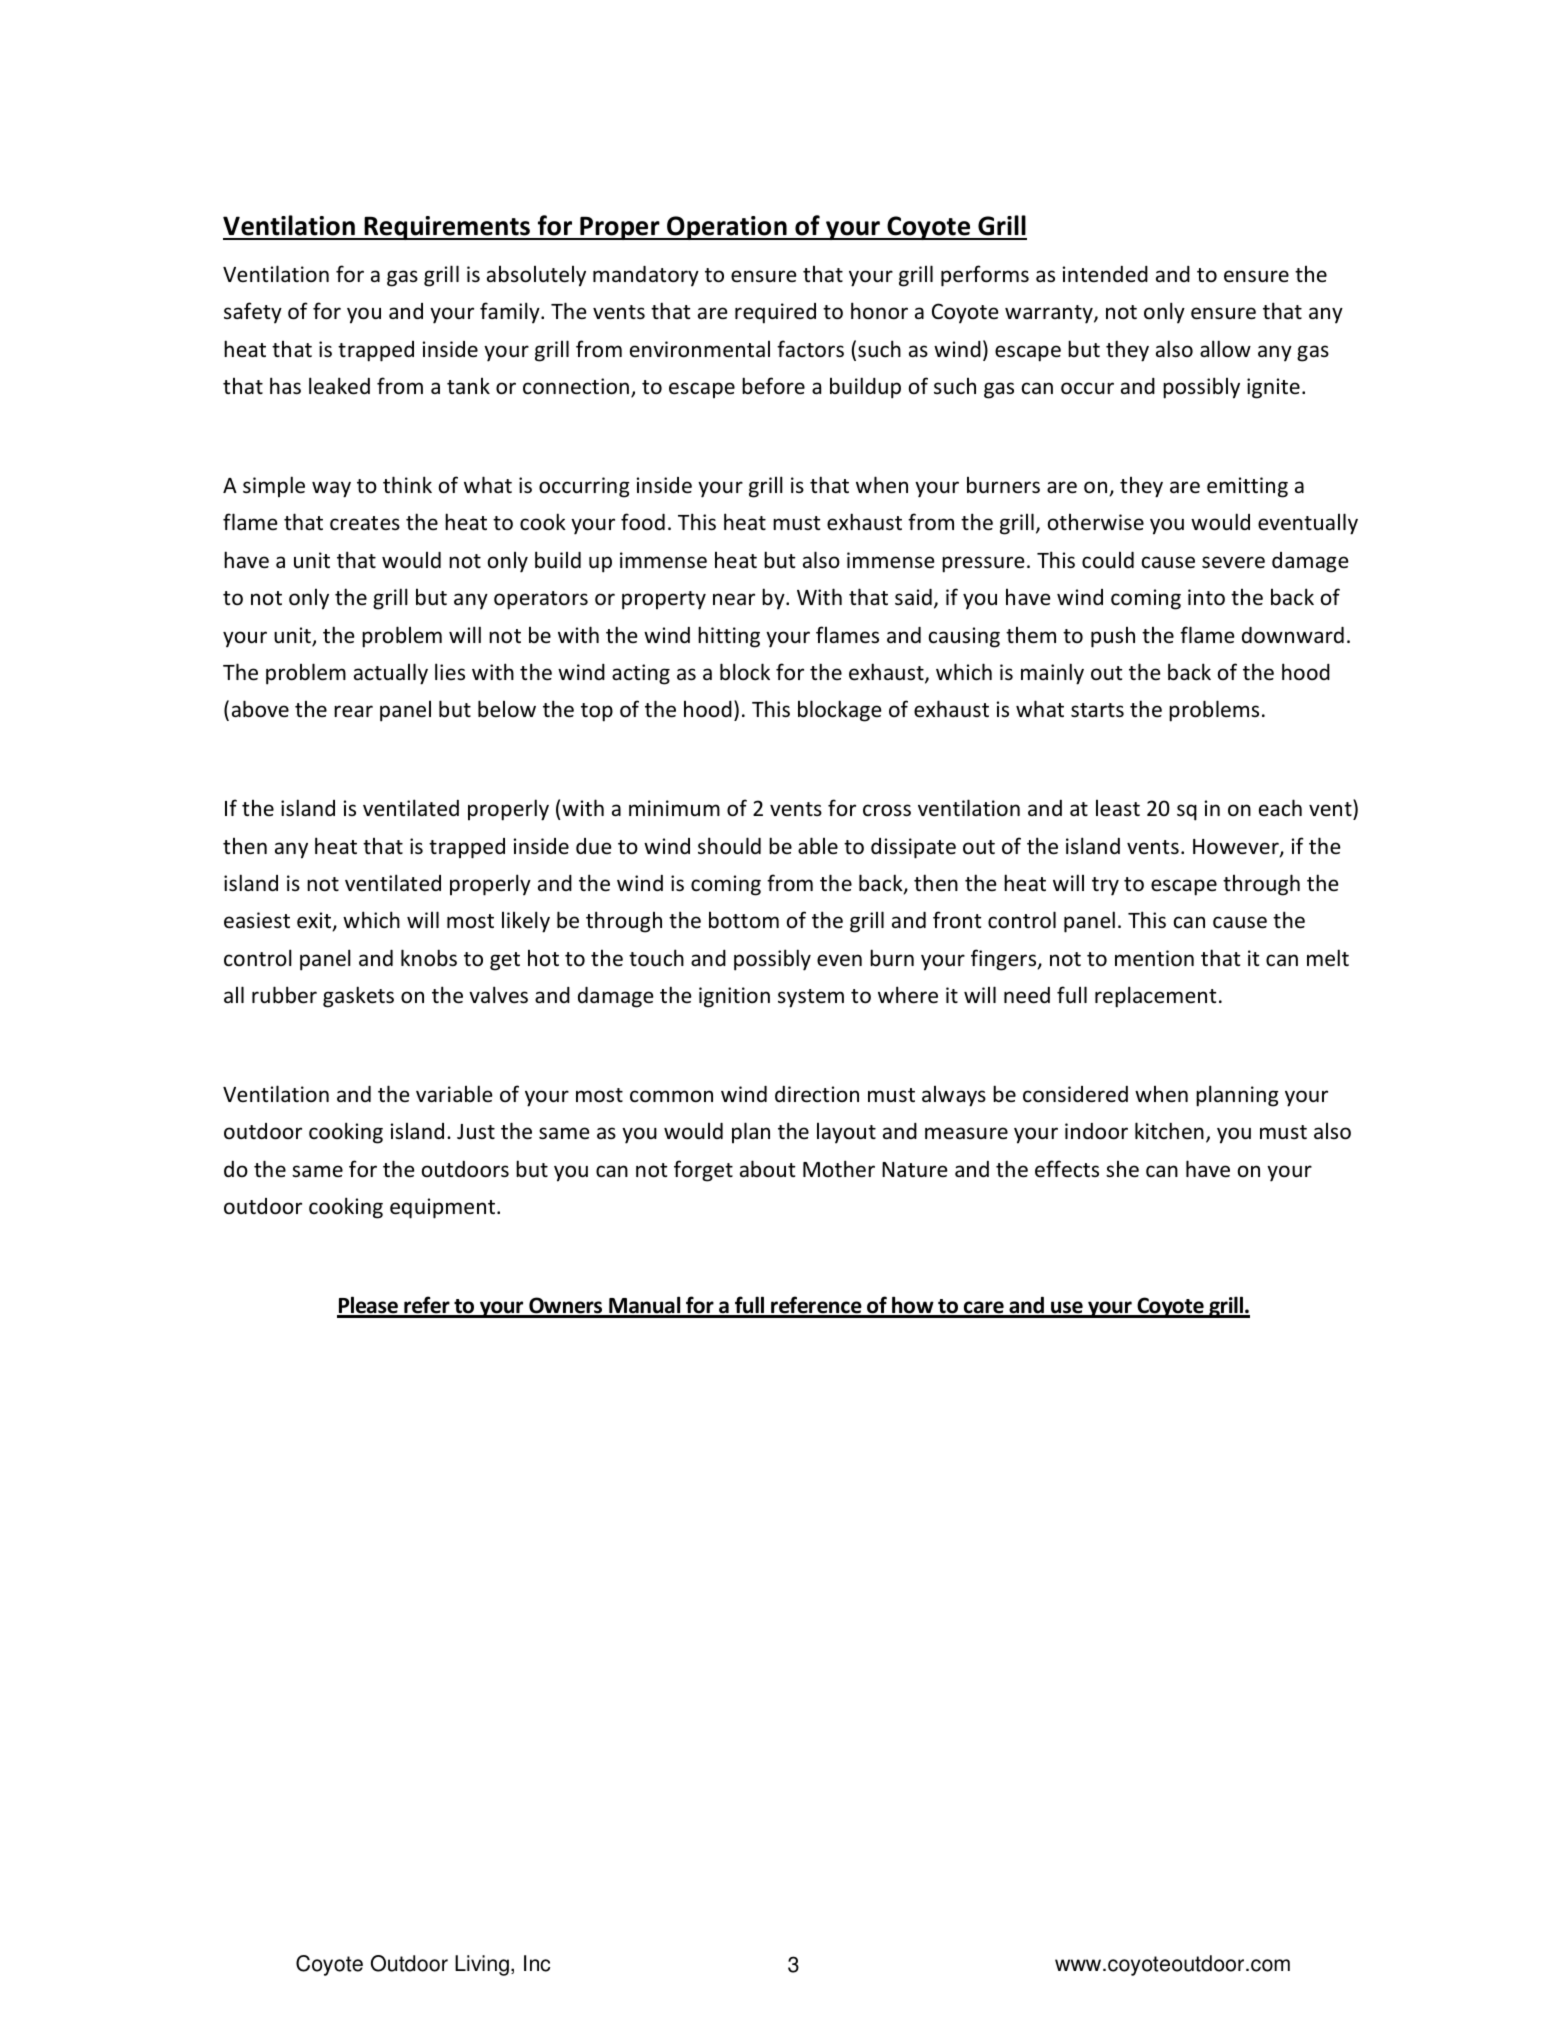 This screenshot has width=1561, height=2020. I want to click on Inc, so click(537, 1963).
